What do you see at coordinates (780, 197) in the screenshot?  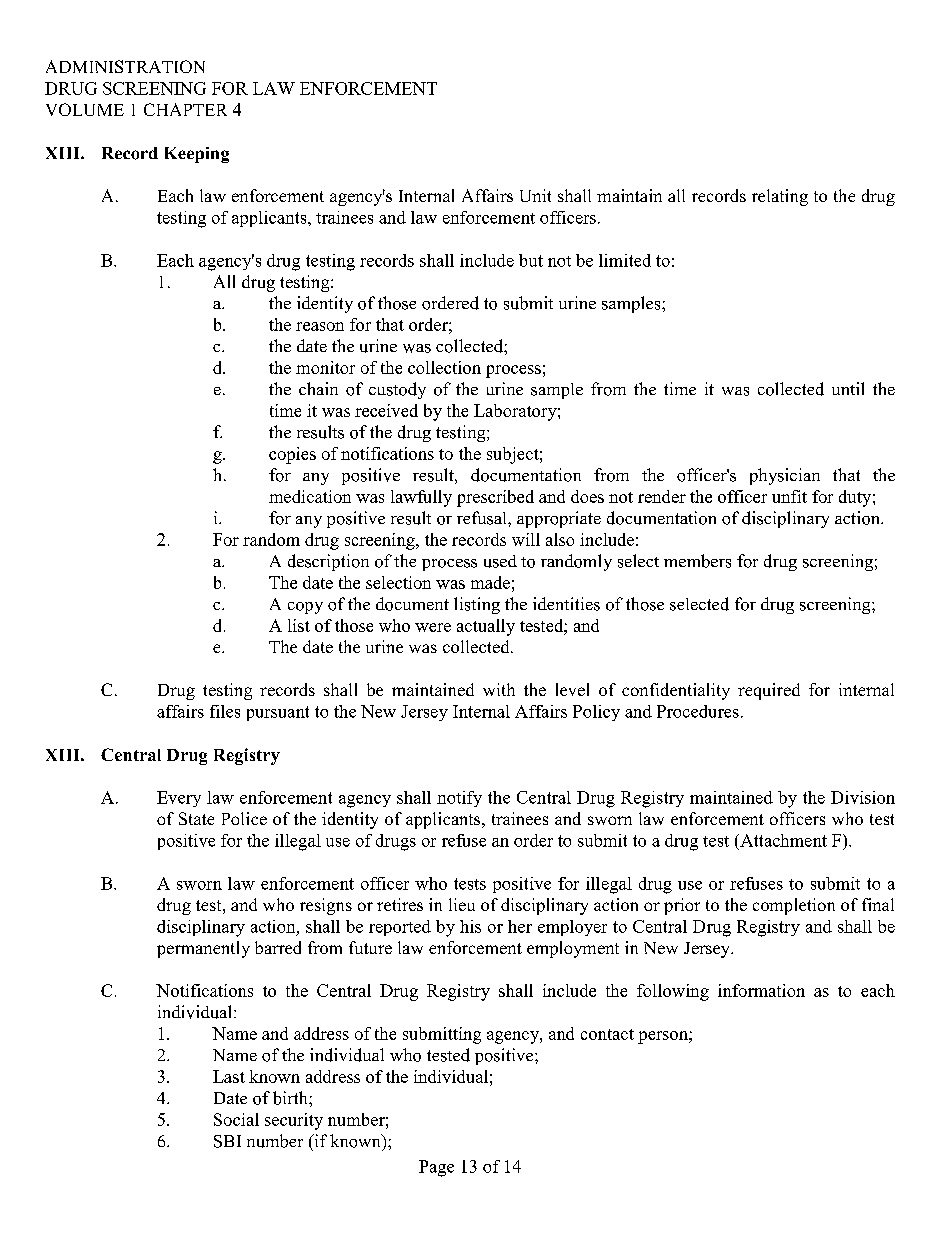 I see `relating` at bounding box center [780, 197].
